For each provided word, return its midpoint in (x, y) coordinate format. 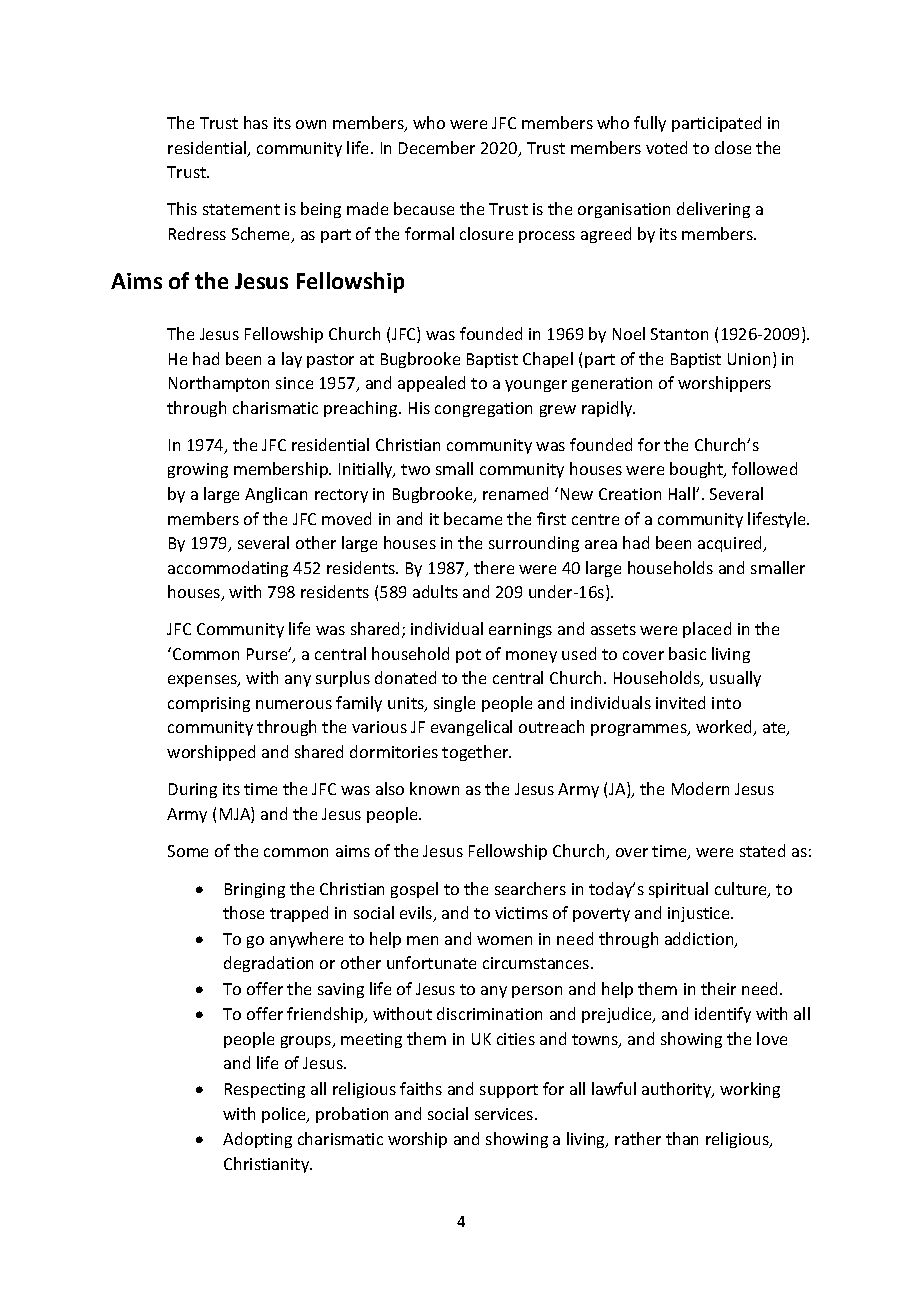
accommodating (228, 569)
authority (678, 1090)
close (733, 147)
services (505, 1114)
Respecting (265, 1090)
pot (468, 656)
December (437, 147)
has (256, 122)
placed (707, 630)
